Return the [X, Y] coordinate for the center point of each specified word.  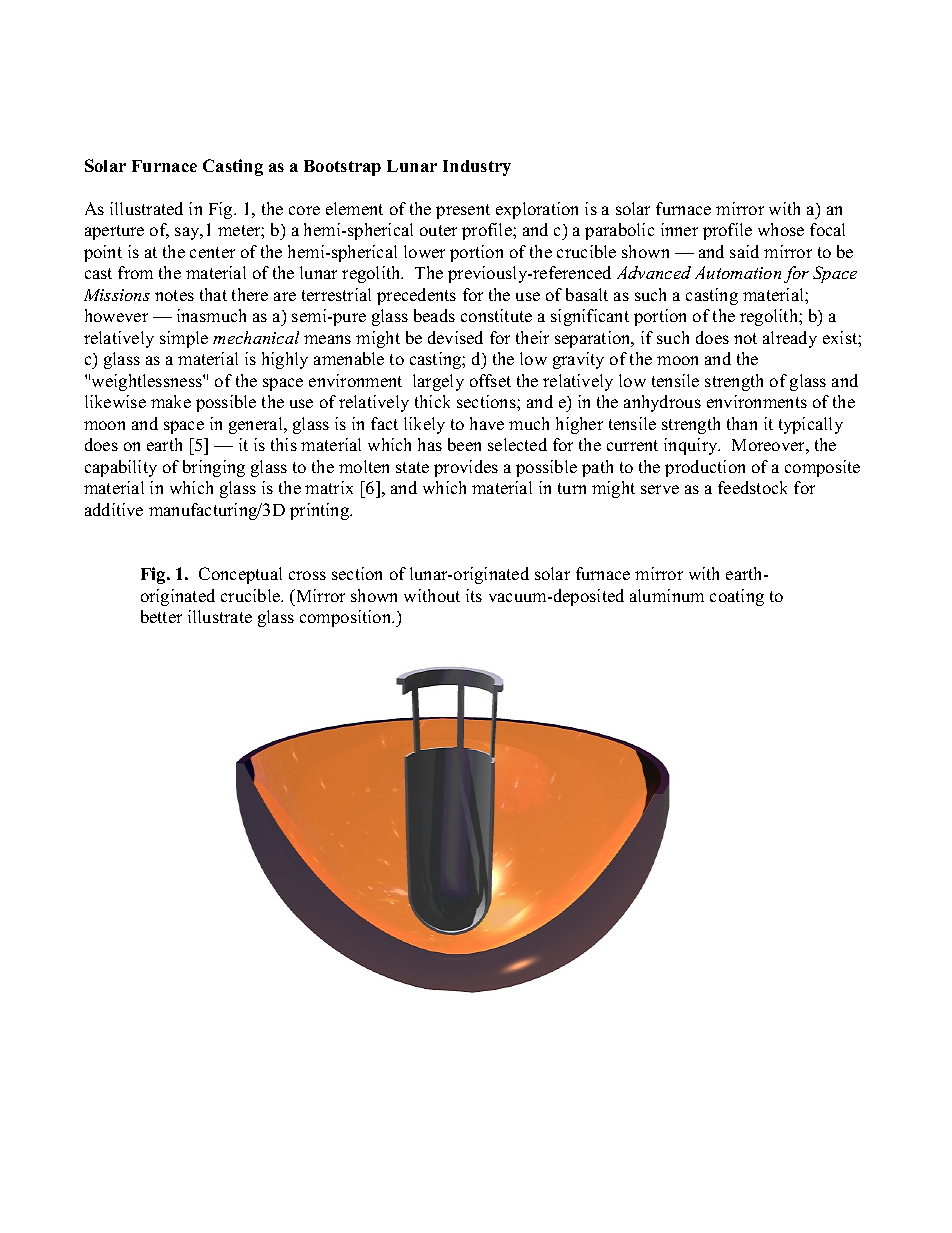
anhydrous [662, 403]
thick [432, 401]
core [304, 210]
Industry [477, 168]
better [161, 616]
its [474, 595]
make [171, 401]
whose [781, 229]
